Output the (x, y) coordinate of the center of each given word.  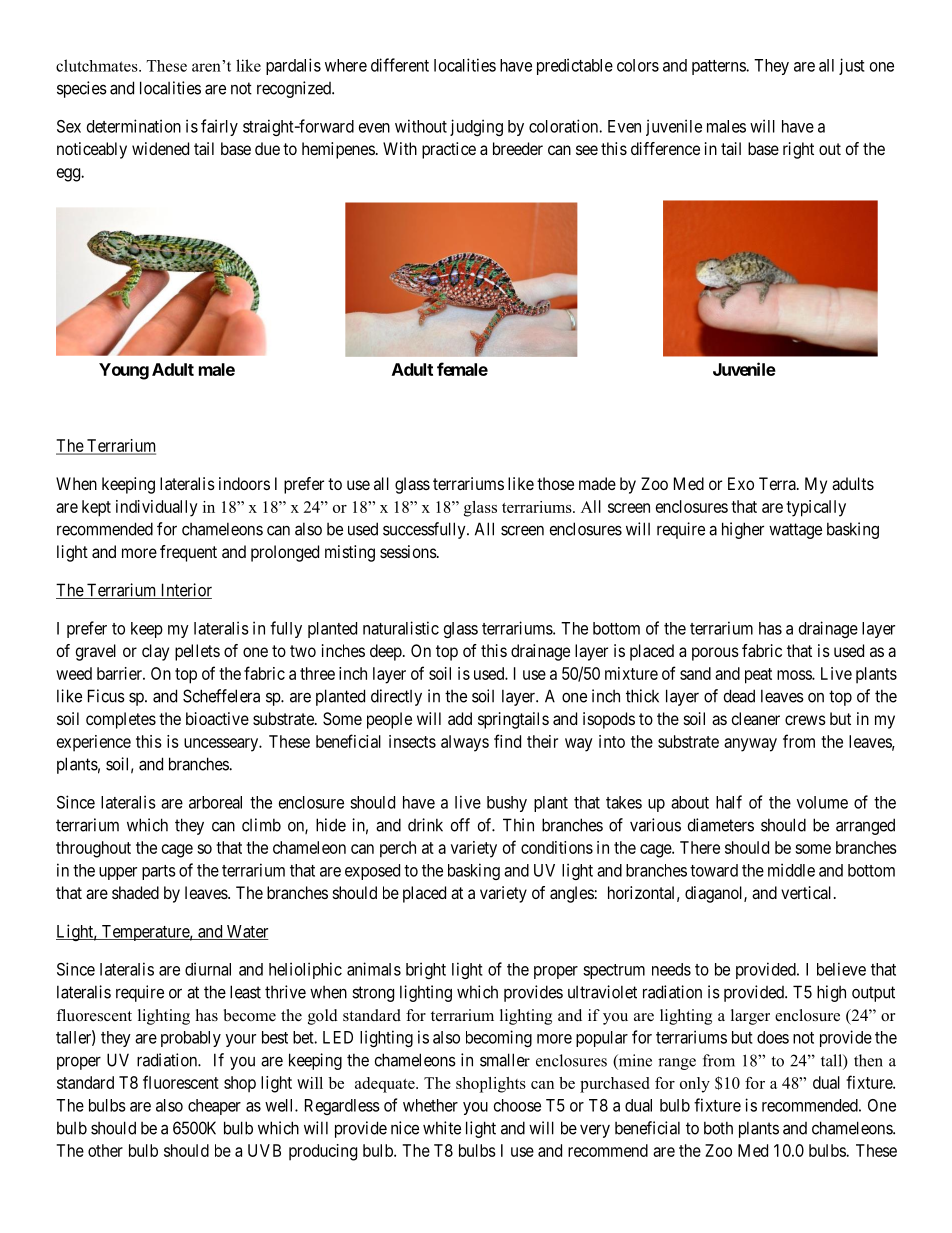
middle (791, 870)
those (555, 483)
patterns (719, 67)
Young (124, 371)
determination (134, 126)
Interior (185, 591)
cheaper (214, 1107)
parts (159, 872)
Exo (741, 483)
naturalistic (401, 628)
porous (715, 654)
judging (476, 127)
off (460, 825)
